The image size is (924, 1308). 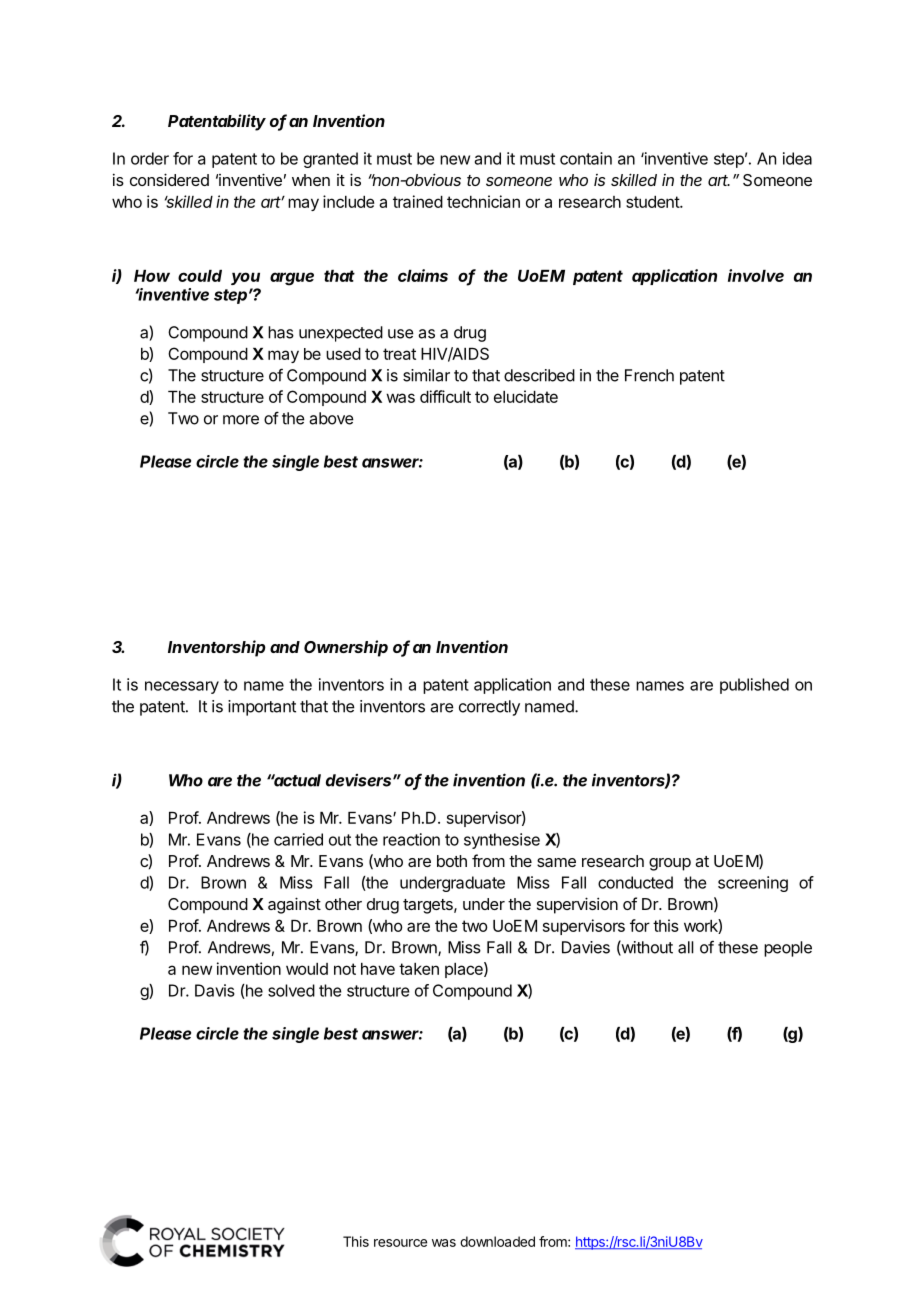 What do you see at coordinates (483, 201) in the screenshot?
I see `technician` at bounding box center [483, 201].
